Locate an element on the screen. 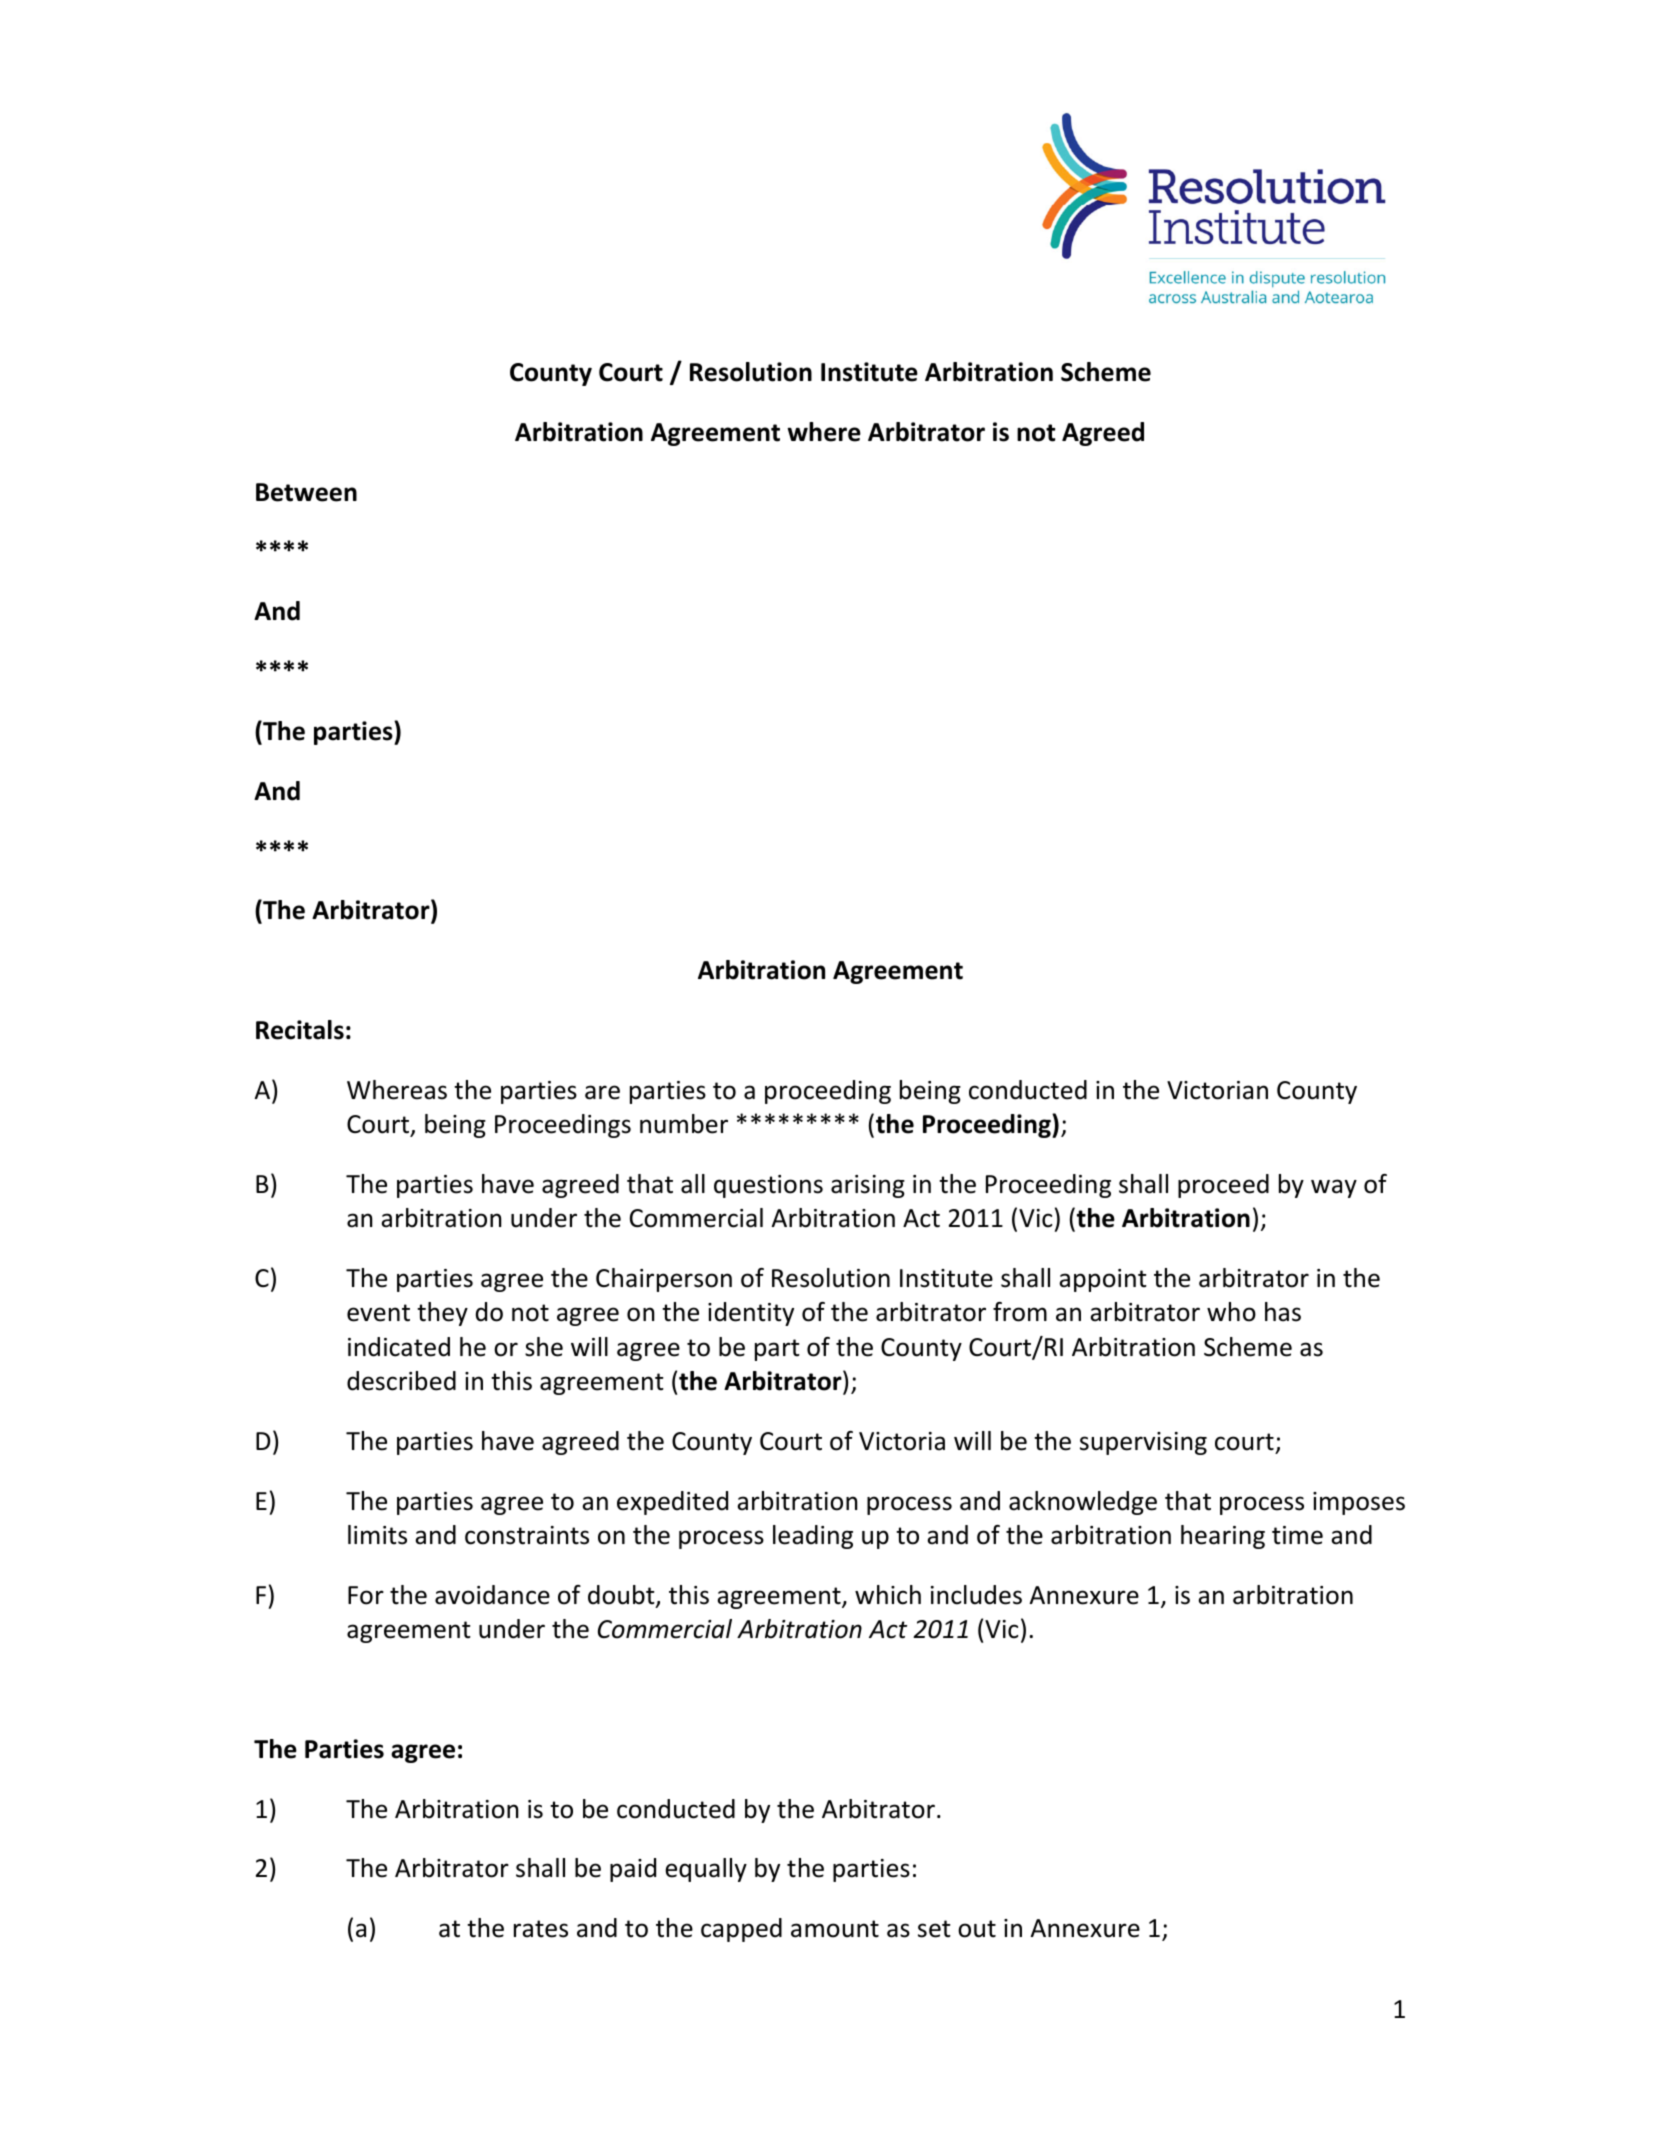 This screenshot has width=1661, height=2150. they is located at coordinates (442, 1314).
